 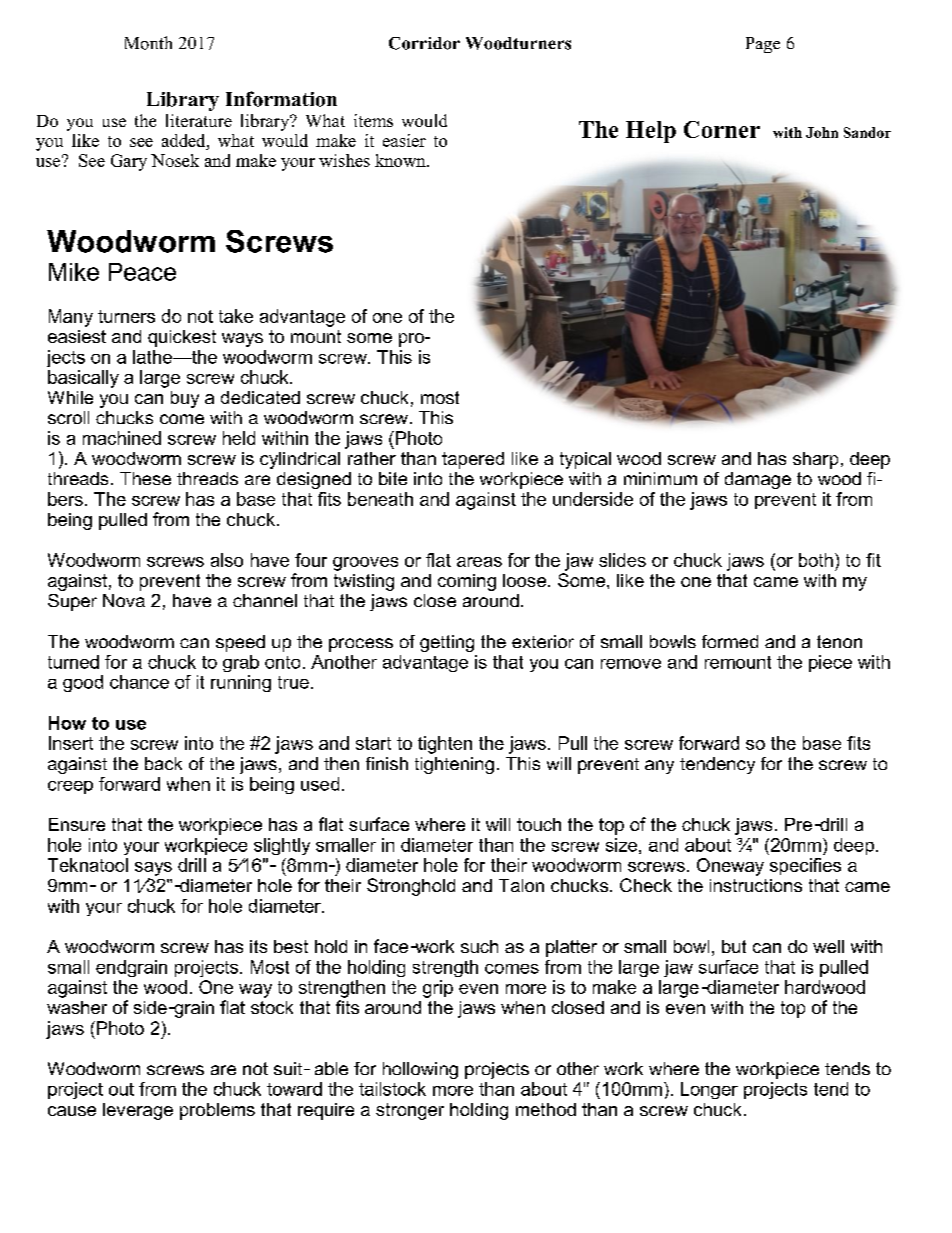 What do you see at coordinates (124, 600) in the screenshot?
I see `Nova` at bounding box center [124, 600].
